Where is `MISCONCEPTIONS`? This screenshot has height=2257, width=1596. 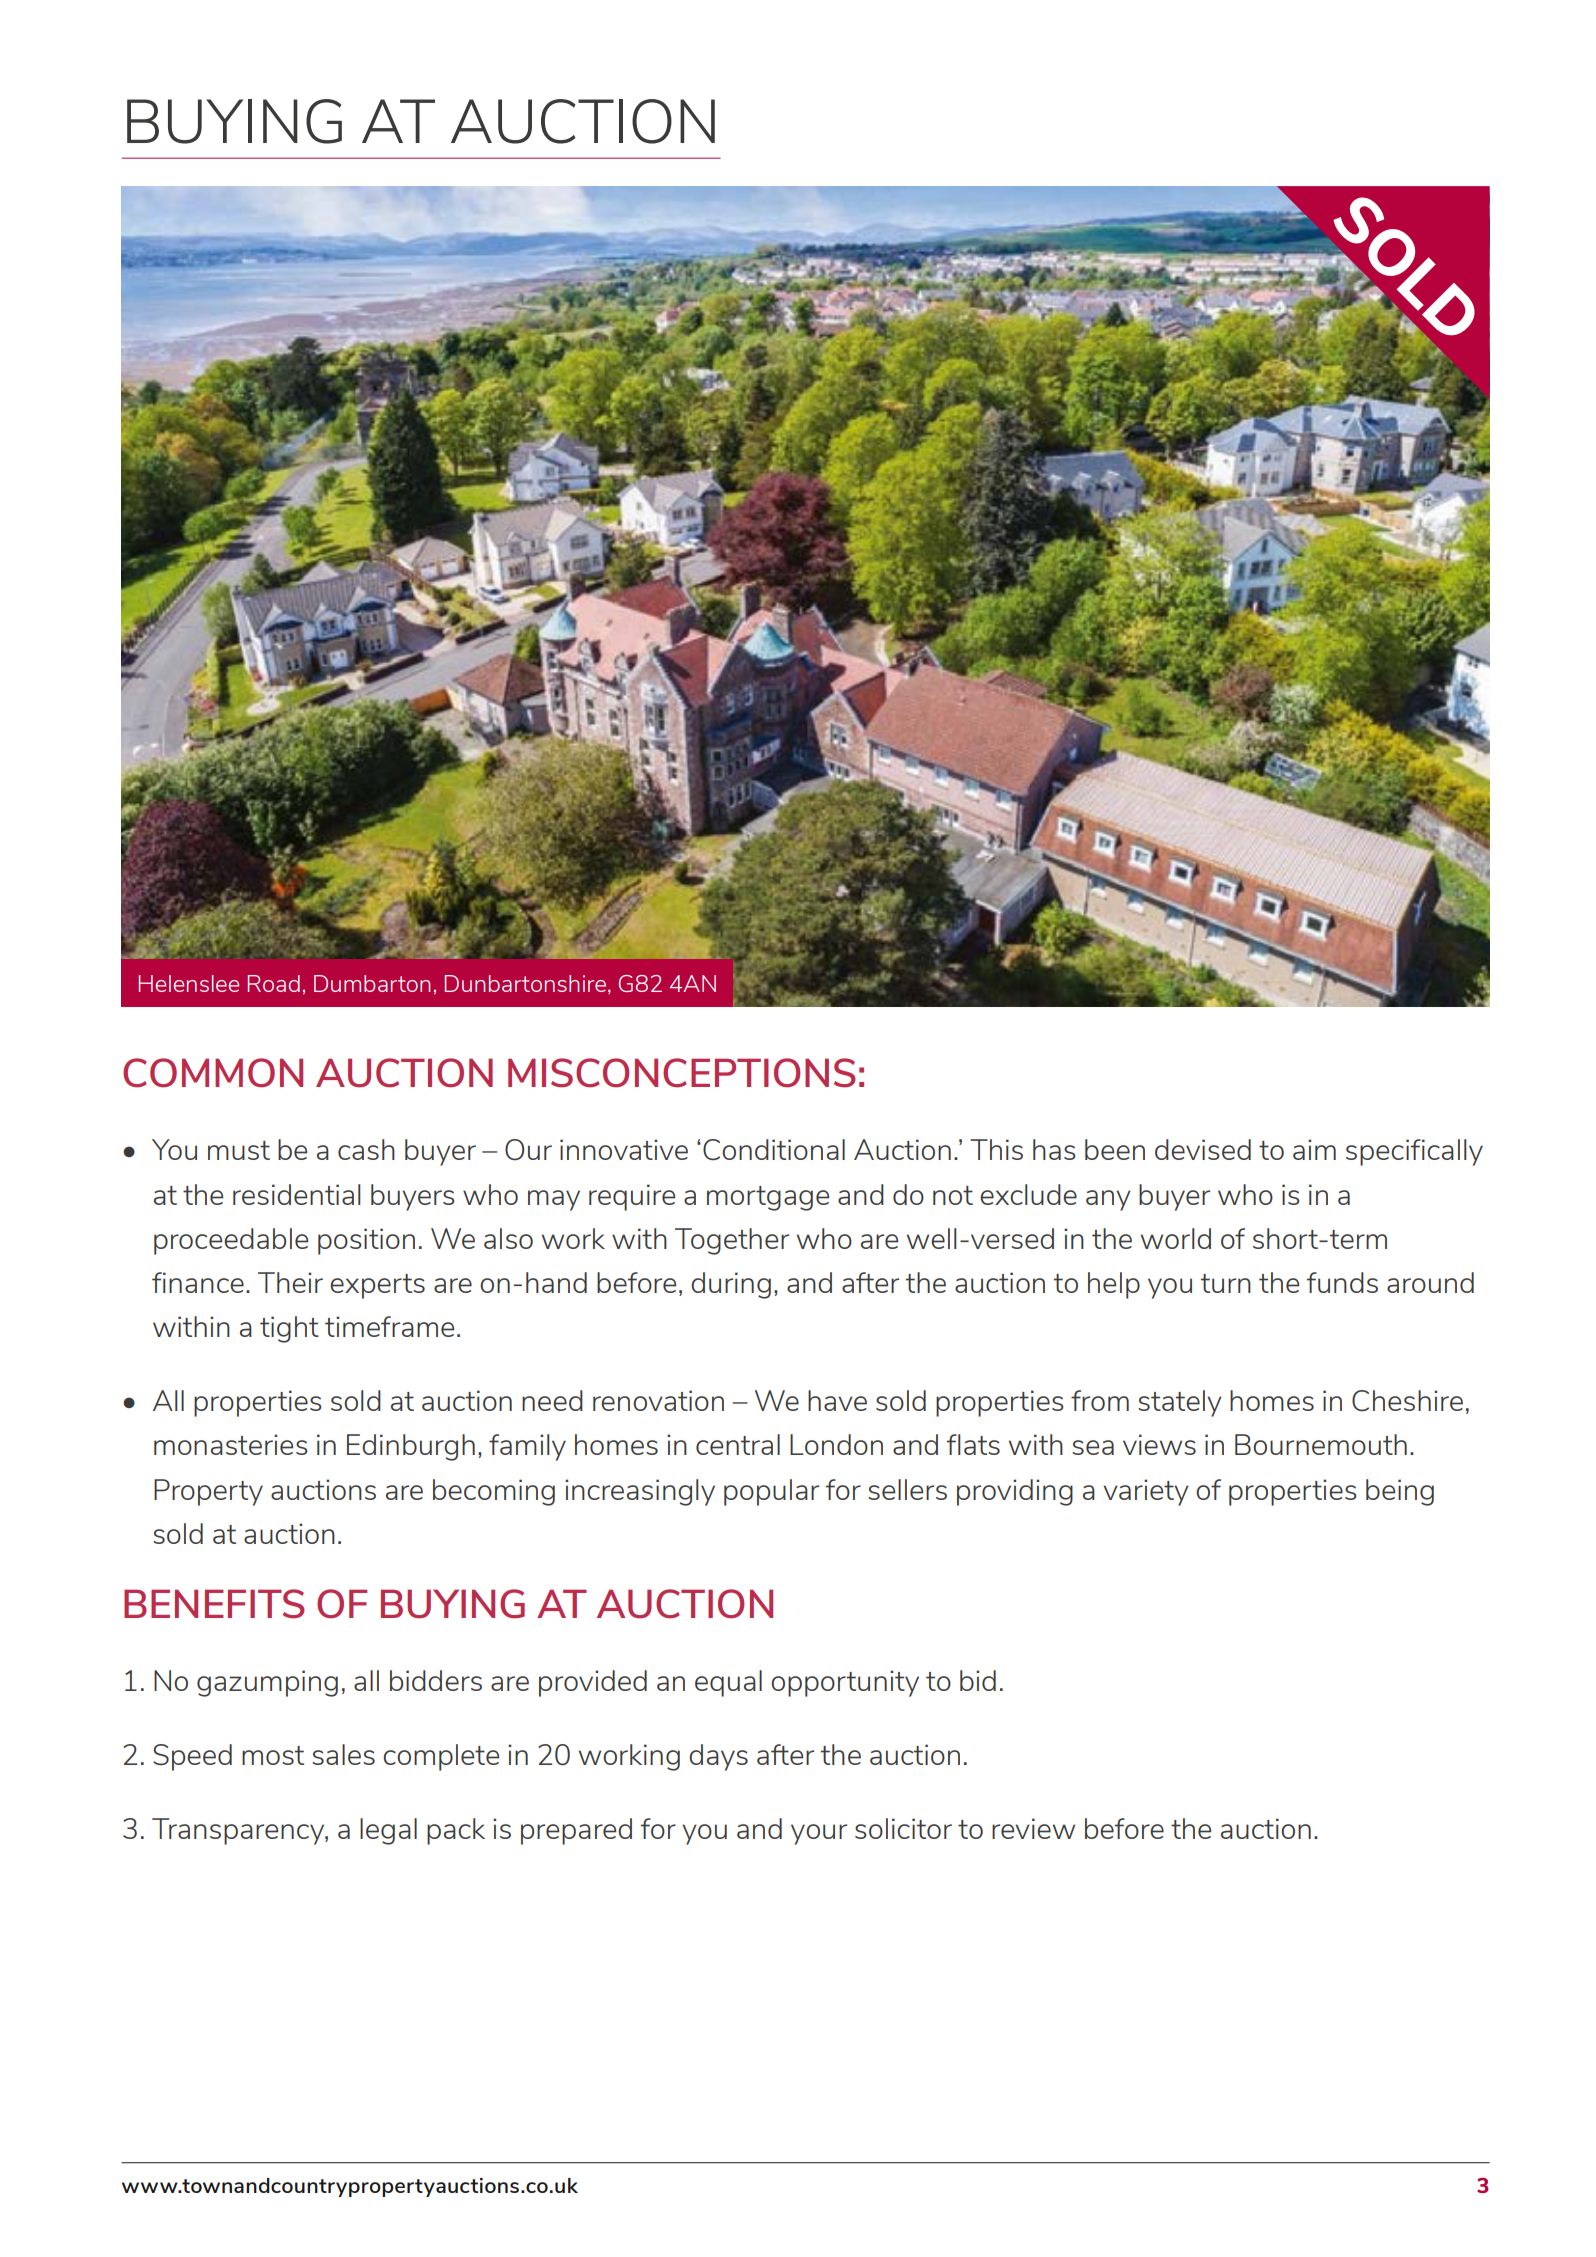
MISCONCEPTIONS is located at coordinates (682, 1073).
